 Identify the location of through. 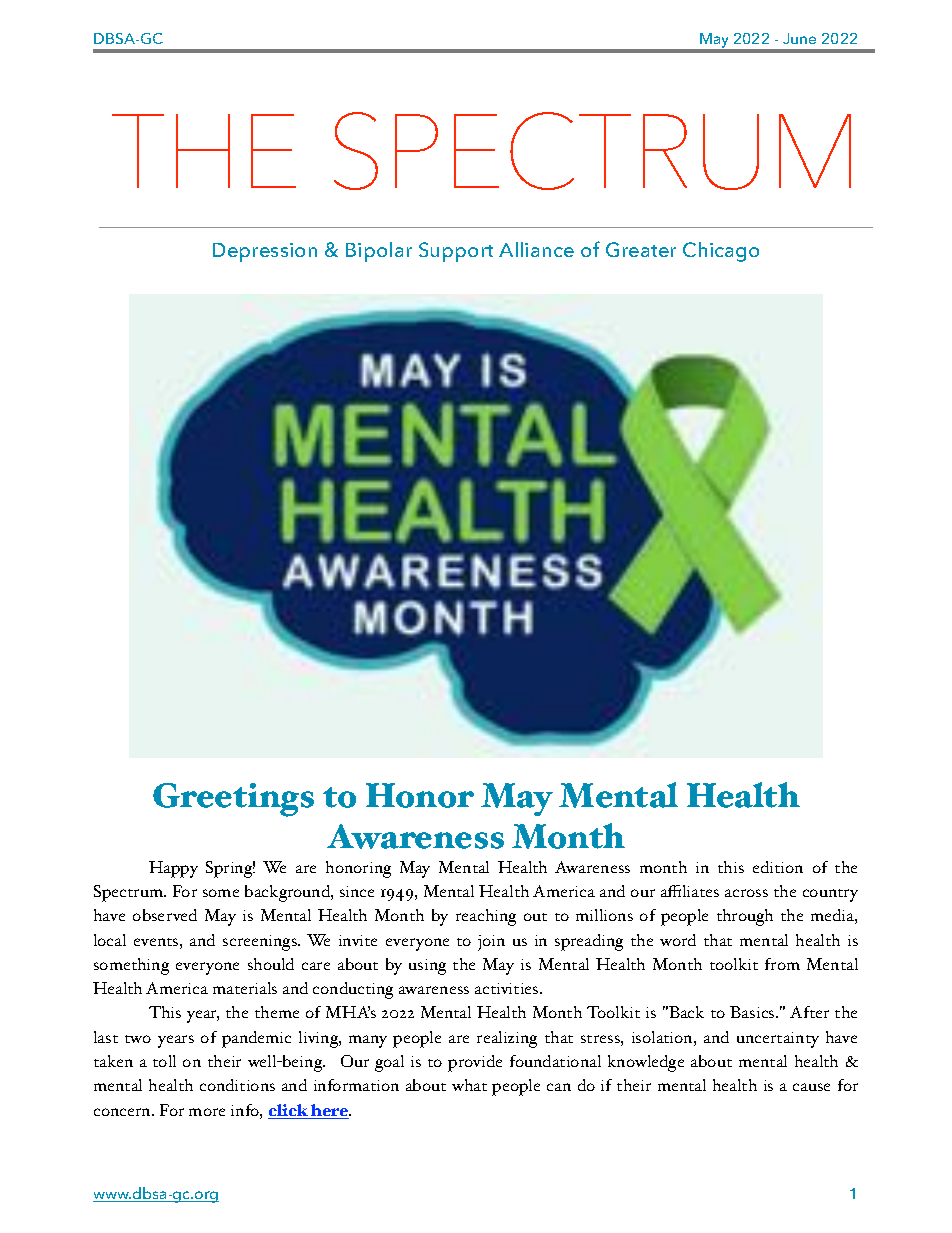
(745, 917).
